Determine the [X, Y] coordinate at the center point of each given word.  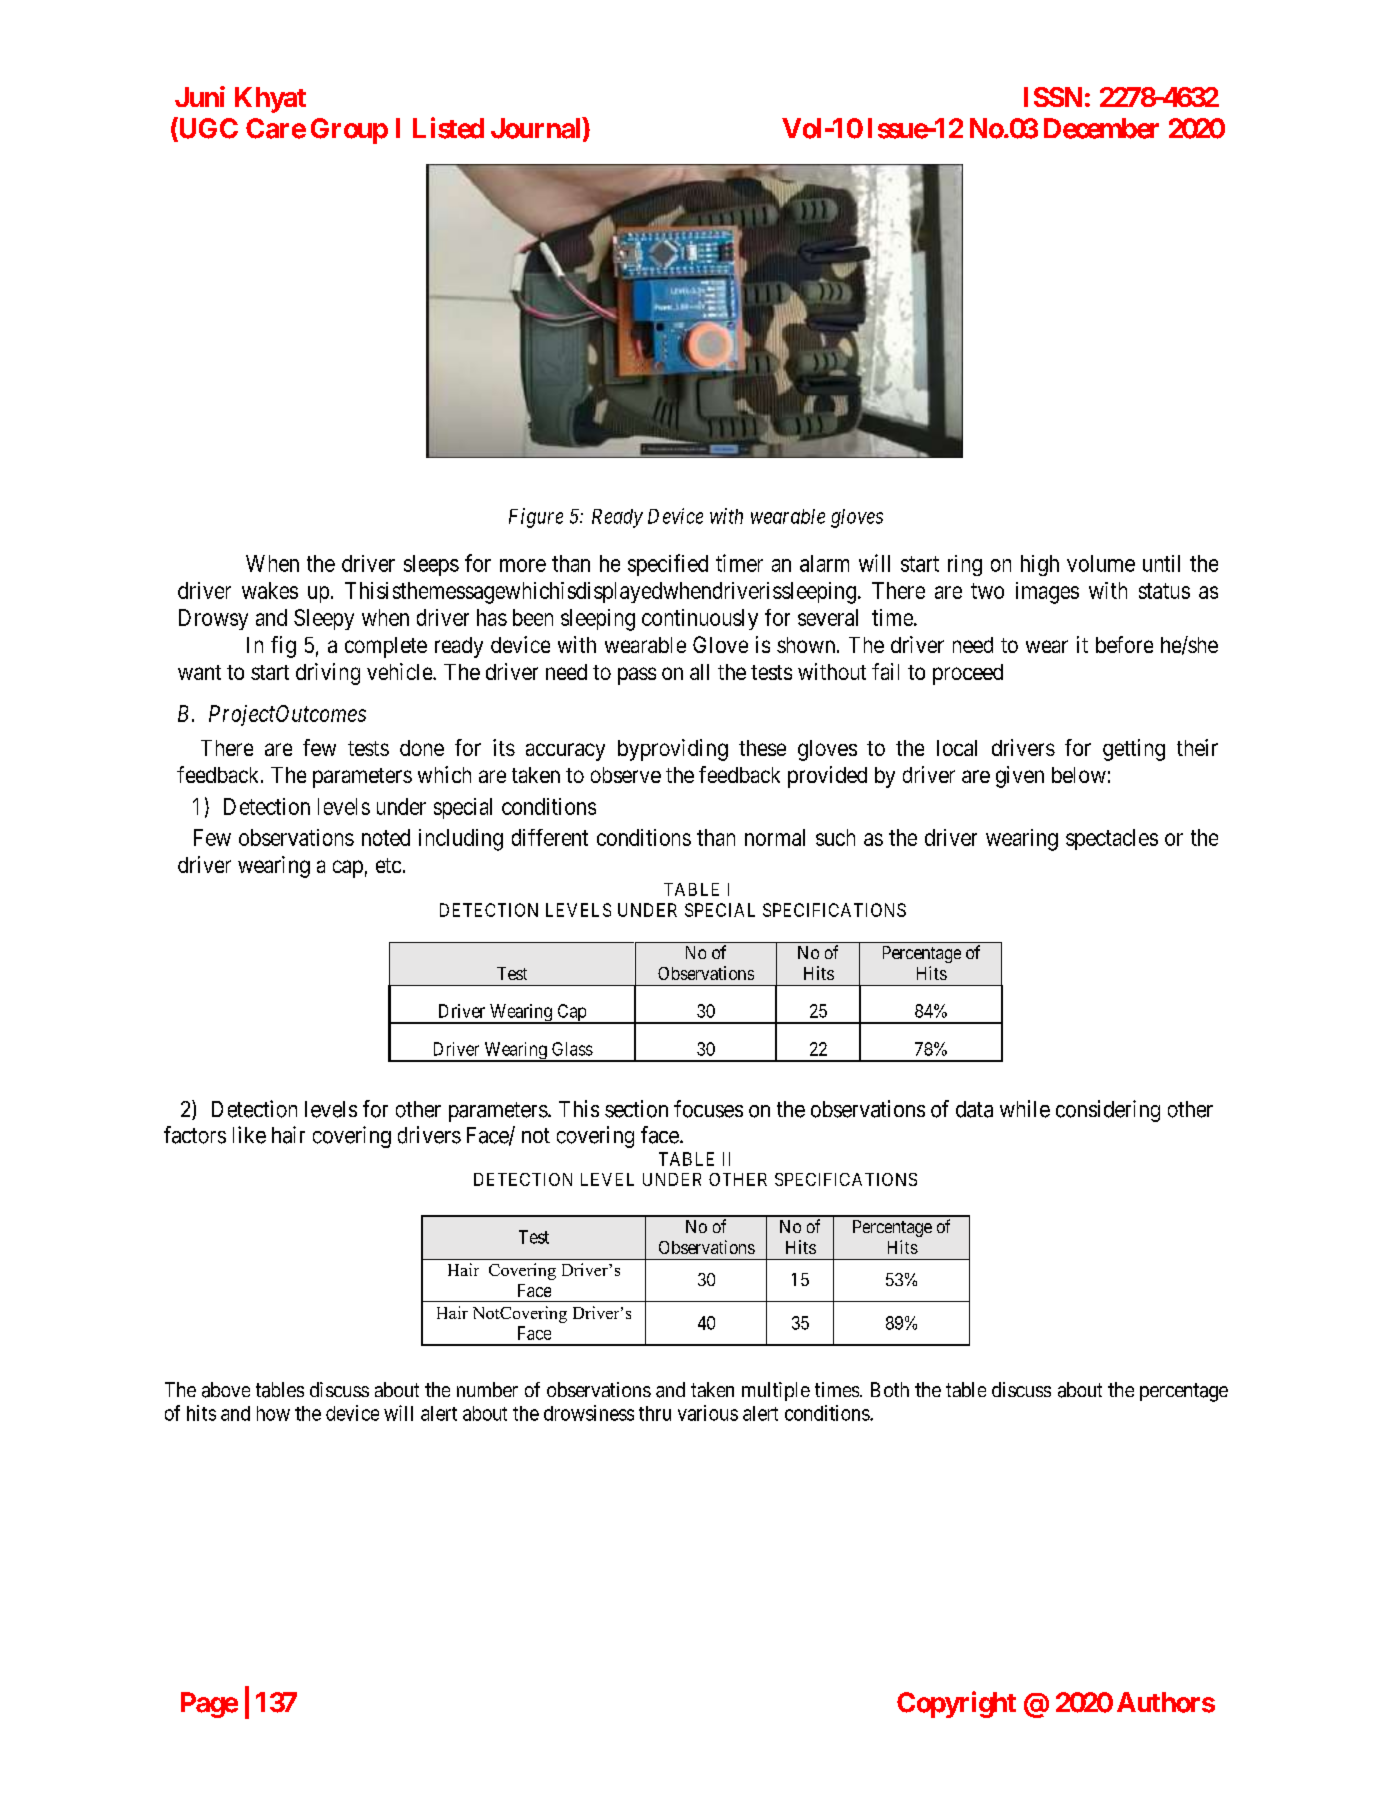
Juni [200, 96]
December [1101, 128]
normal [775, 837]
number [487, 1389]
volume [1101, 563]
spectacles [1112, 839]
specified [668, 565]
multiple [776, 1391]
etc [388, 865]
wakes [270, 590]
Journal [537, 128]
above [226, 1390]
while [1025, 1109]
